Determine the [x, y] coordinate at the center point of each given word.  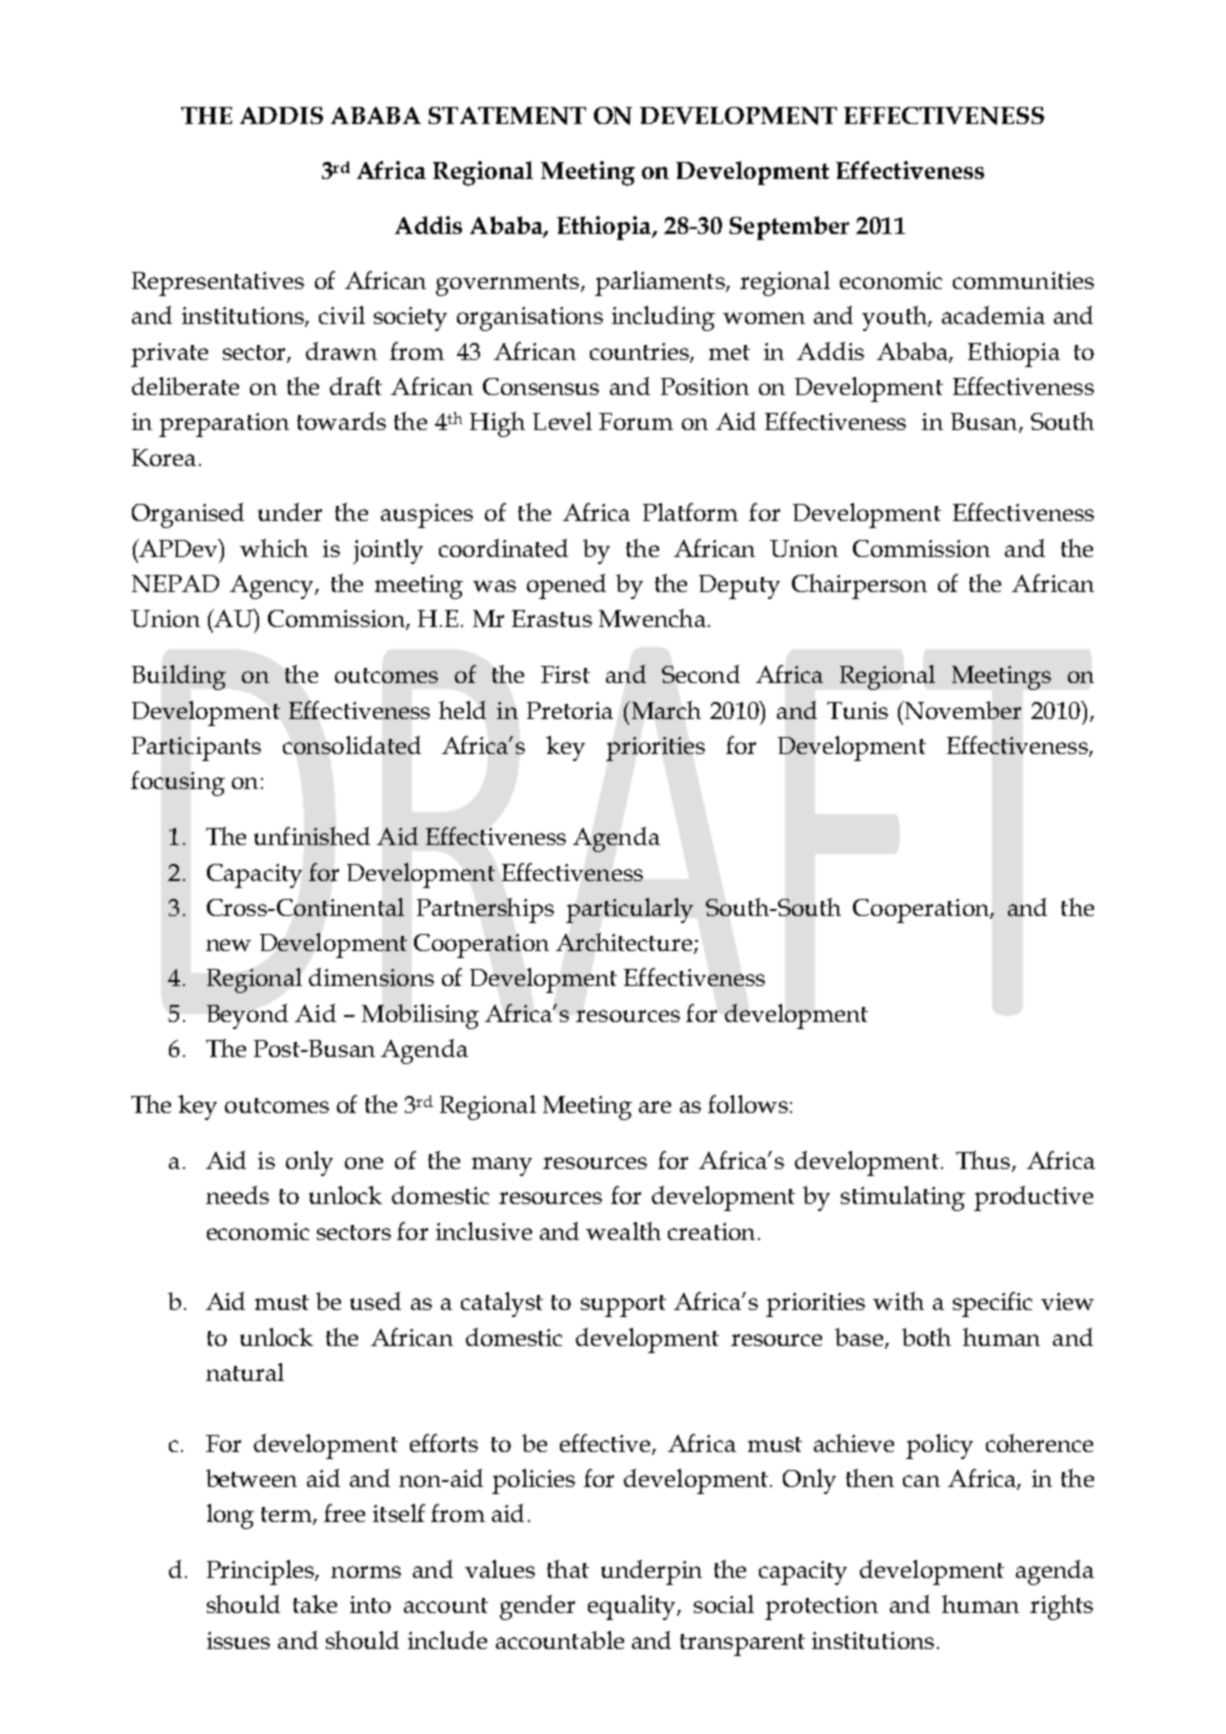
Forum [636, 421]
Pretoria [570, 710]
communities [1023, 280]
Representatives [218, 284]
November [962, 710]
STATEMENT [507, 116]
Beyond [247, 1016]
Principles [261, 1572]
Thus [983, 1160]
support [623, 1306]
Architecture [624, 942]
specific [992, 1304]
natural [245, 1372]
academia [993, 315]
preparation [224, 425]
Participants [196, 749]
